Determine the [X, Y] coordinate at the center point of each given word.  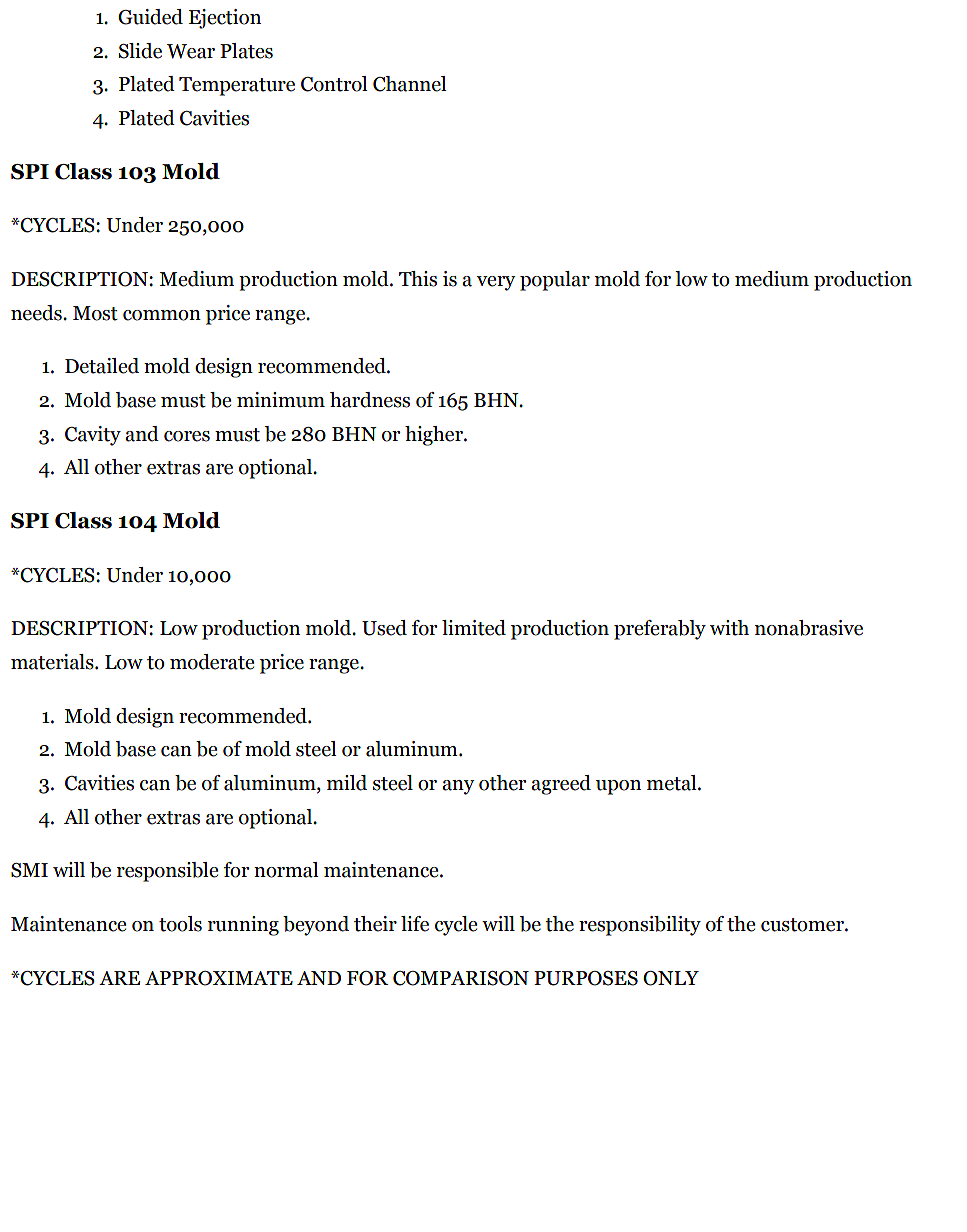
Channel [410, 84]
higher [435, 436]
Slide [140, 51]
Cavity [93, 436]
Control [334, 84]
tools [180, 924]
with [729, 628]
